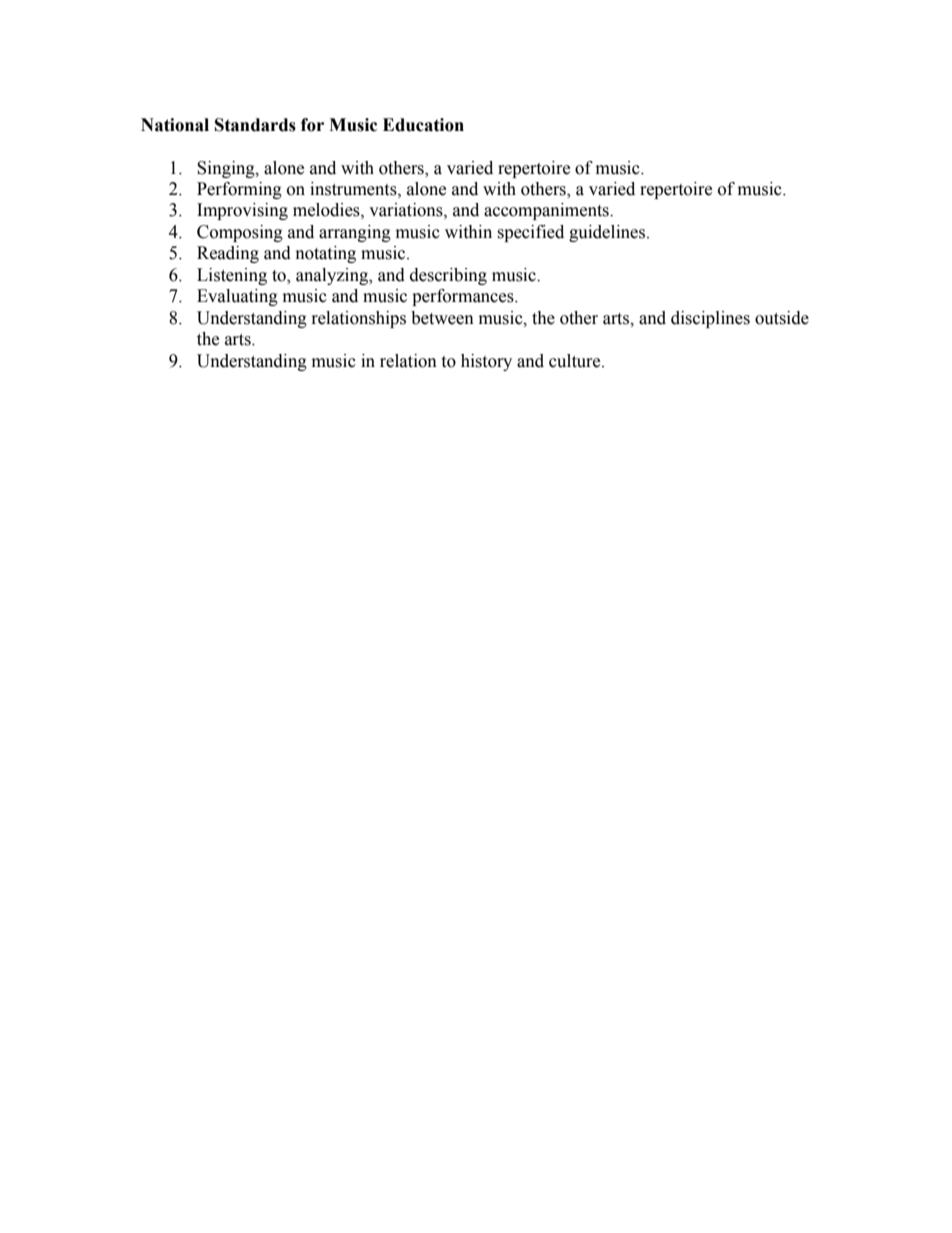  I want to click on Improvising, so click(242, 211).
